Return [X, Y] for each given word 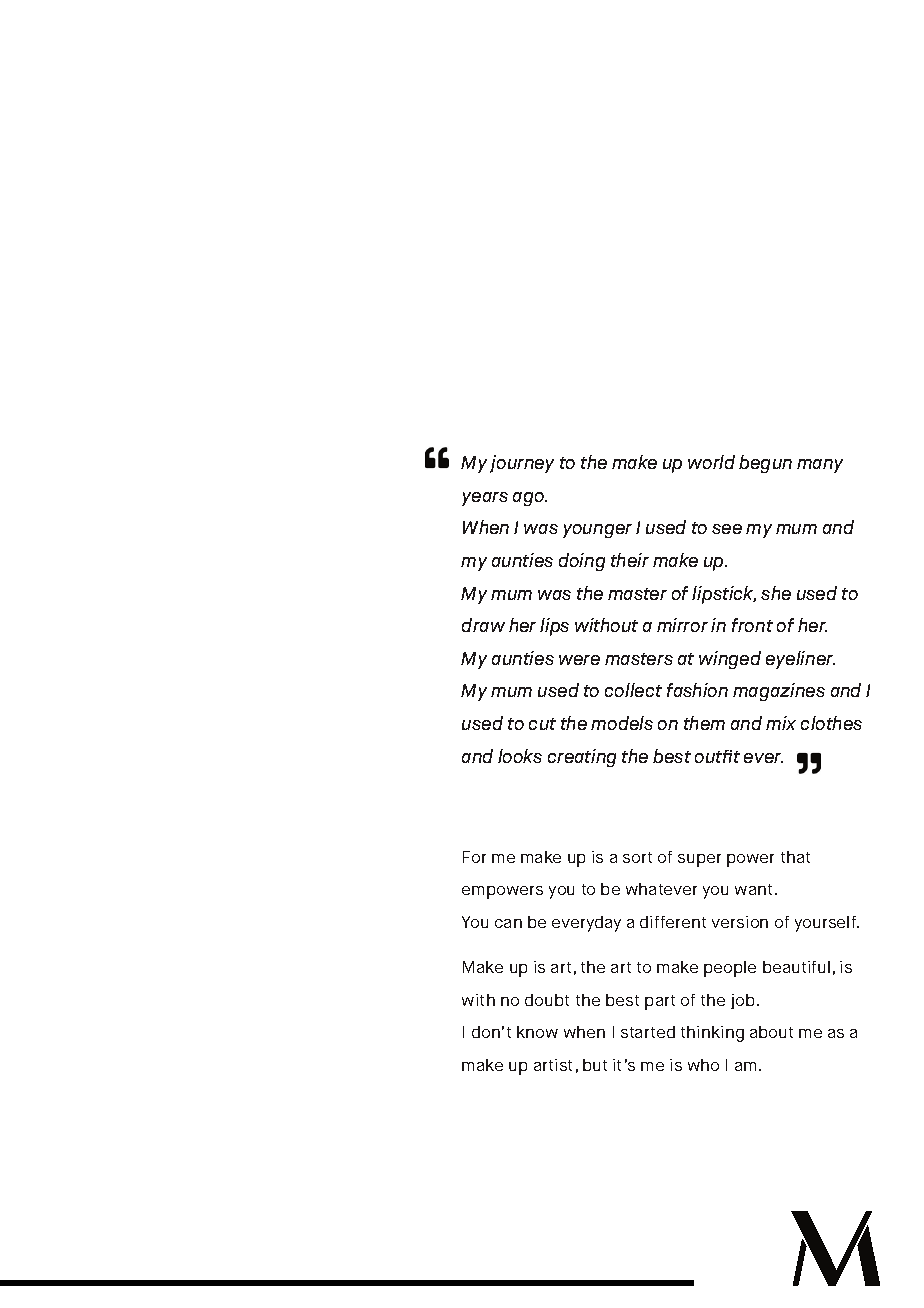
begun [765, 464]
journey [522, 464]
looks [520, 756]
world [711, 462]
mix [781, 723]
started [648, 1032]
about [771, 1032]
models [622, 723]
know [537, 1032]
